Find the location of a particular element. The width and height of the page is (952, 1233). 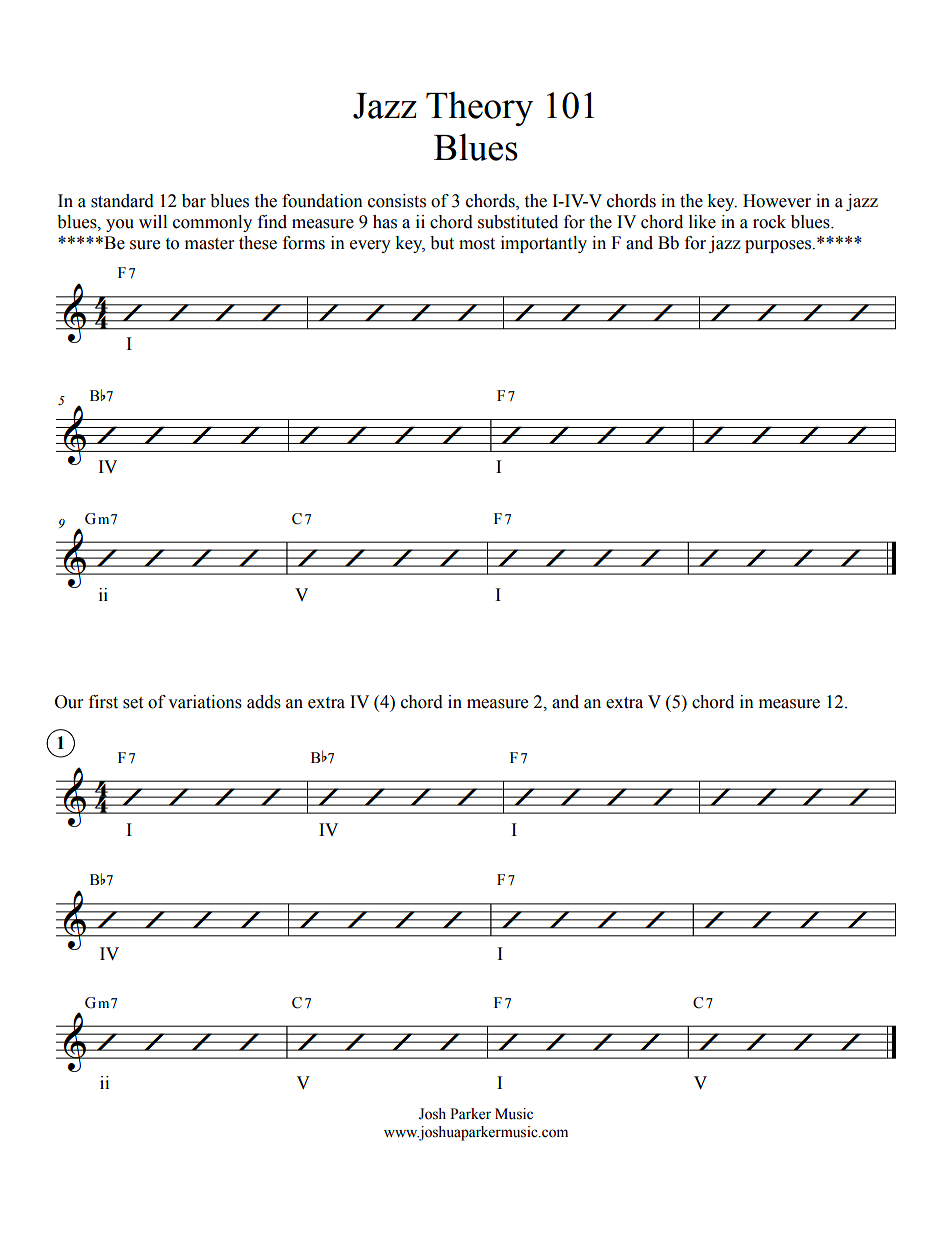

However is located at coordinates (777, 201).
